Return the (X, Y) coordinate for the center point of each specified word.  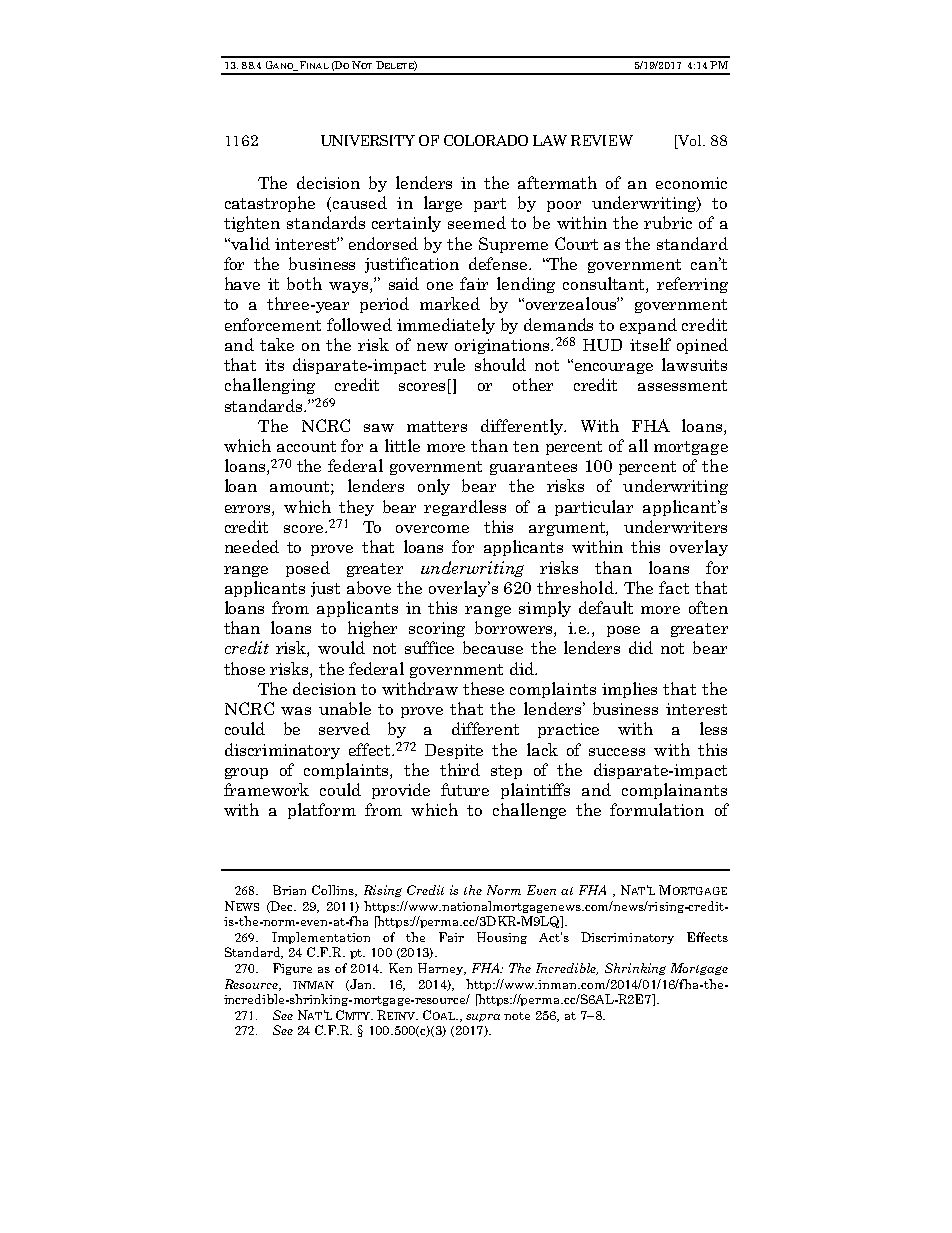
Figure (292, 969)
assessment (682, 385)
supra (483, 1018)
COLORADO (486, 140)
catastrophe (270, 204)
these (483, 688)
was (296, 711)
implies (629, 690)
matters (437, 426)
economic (691, 183)
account (306, 446)
